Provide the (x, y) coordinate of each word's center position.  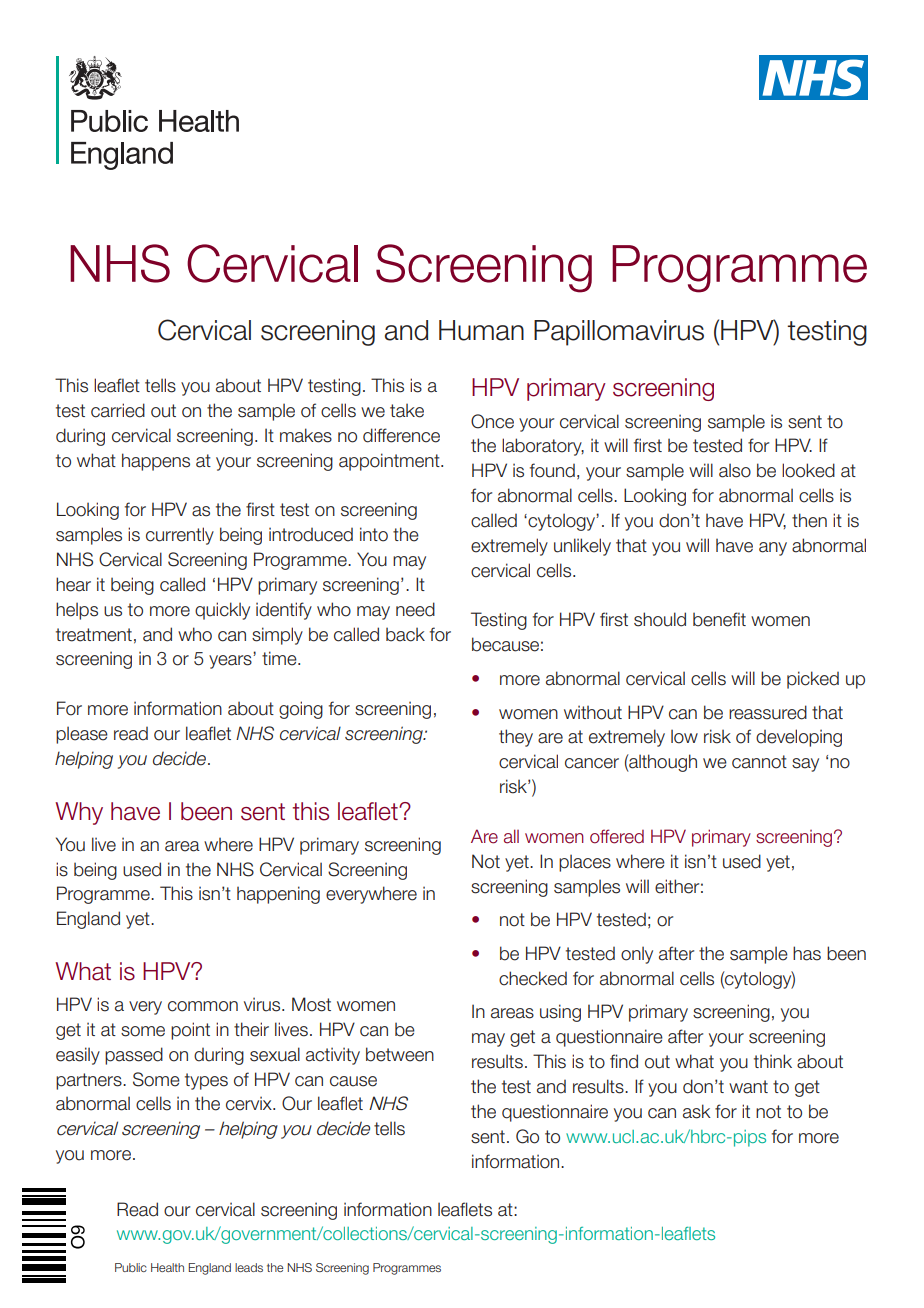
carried (118, 410)
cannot (759, 762)
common (203, 1006)
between (400, 1054)
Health (167, 1267)
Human (481, 330)
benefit (719, 619)
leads (249, 1267)
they (516, 738)
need (415, 609)
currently (180, 536)
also (735, 470)
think (773, 1061)
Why (79, 813)
